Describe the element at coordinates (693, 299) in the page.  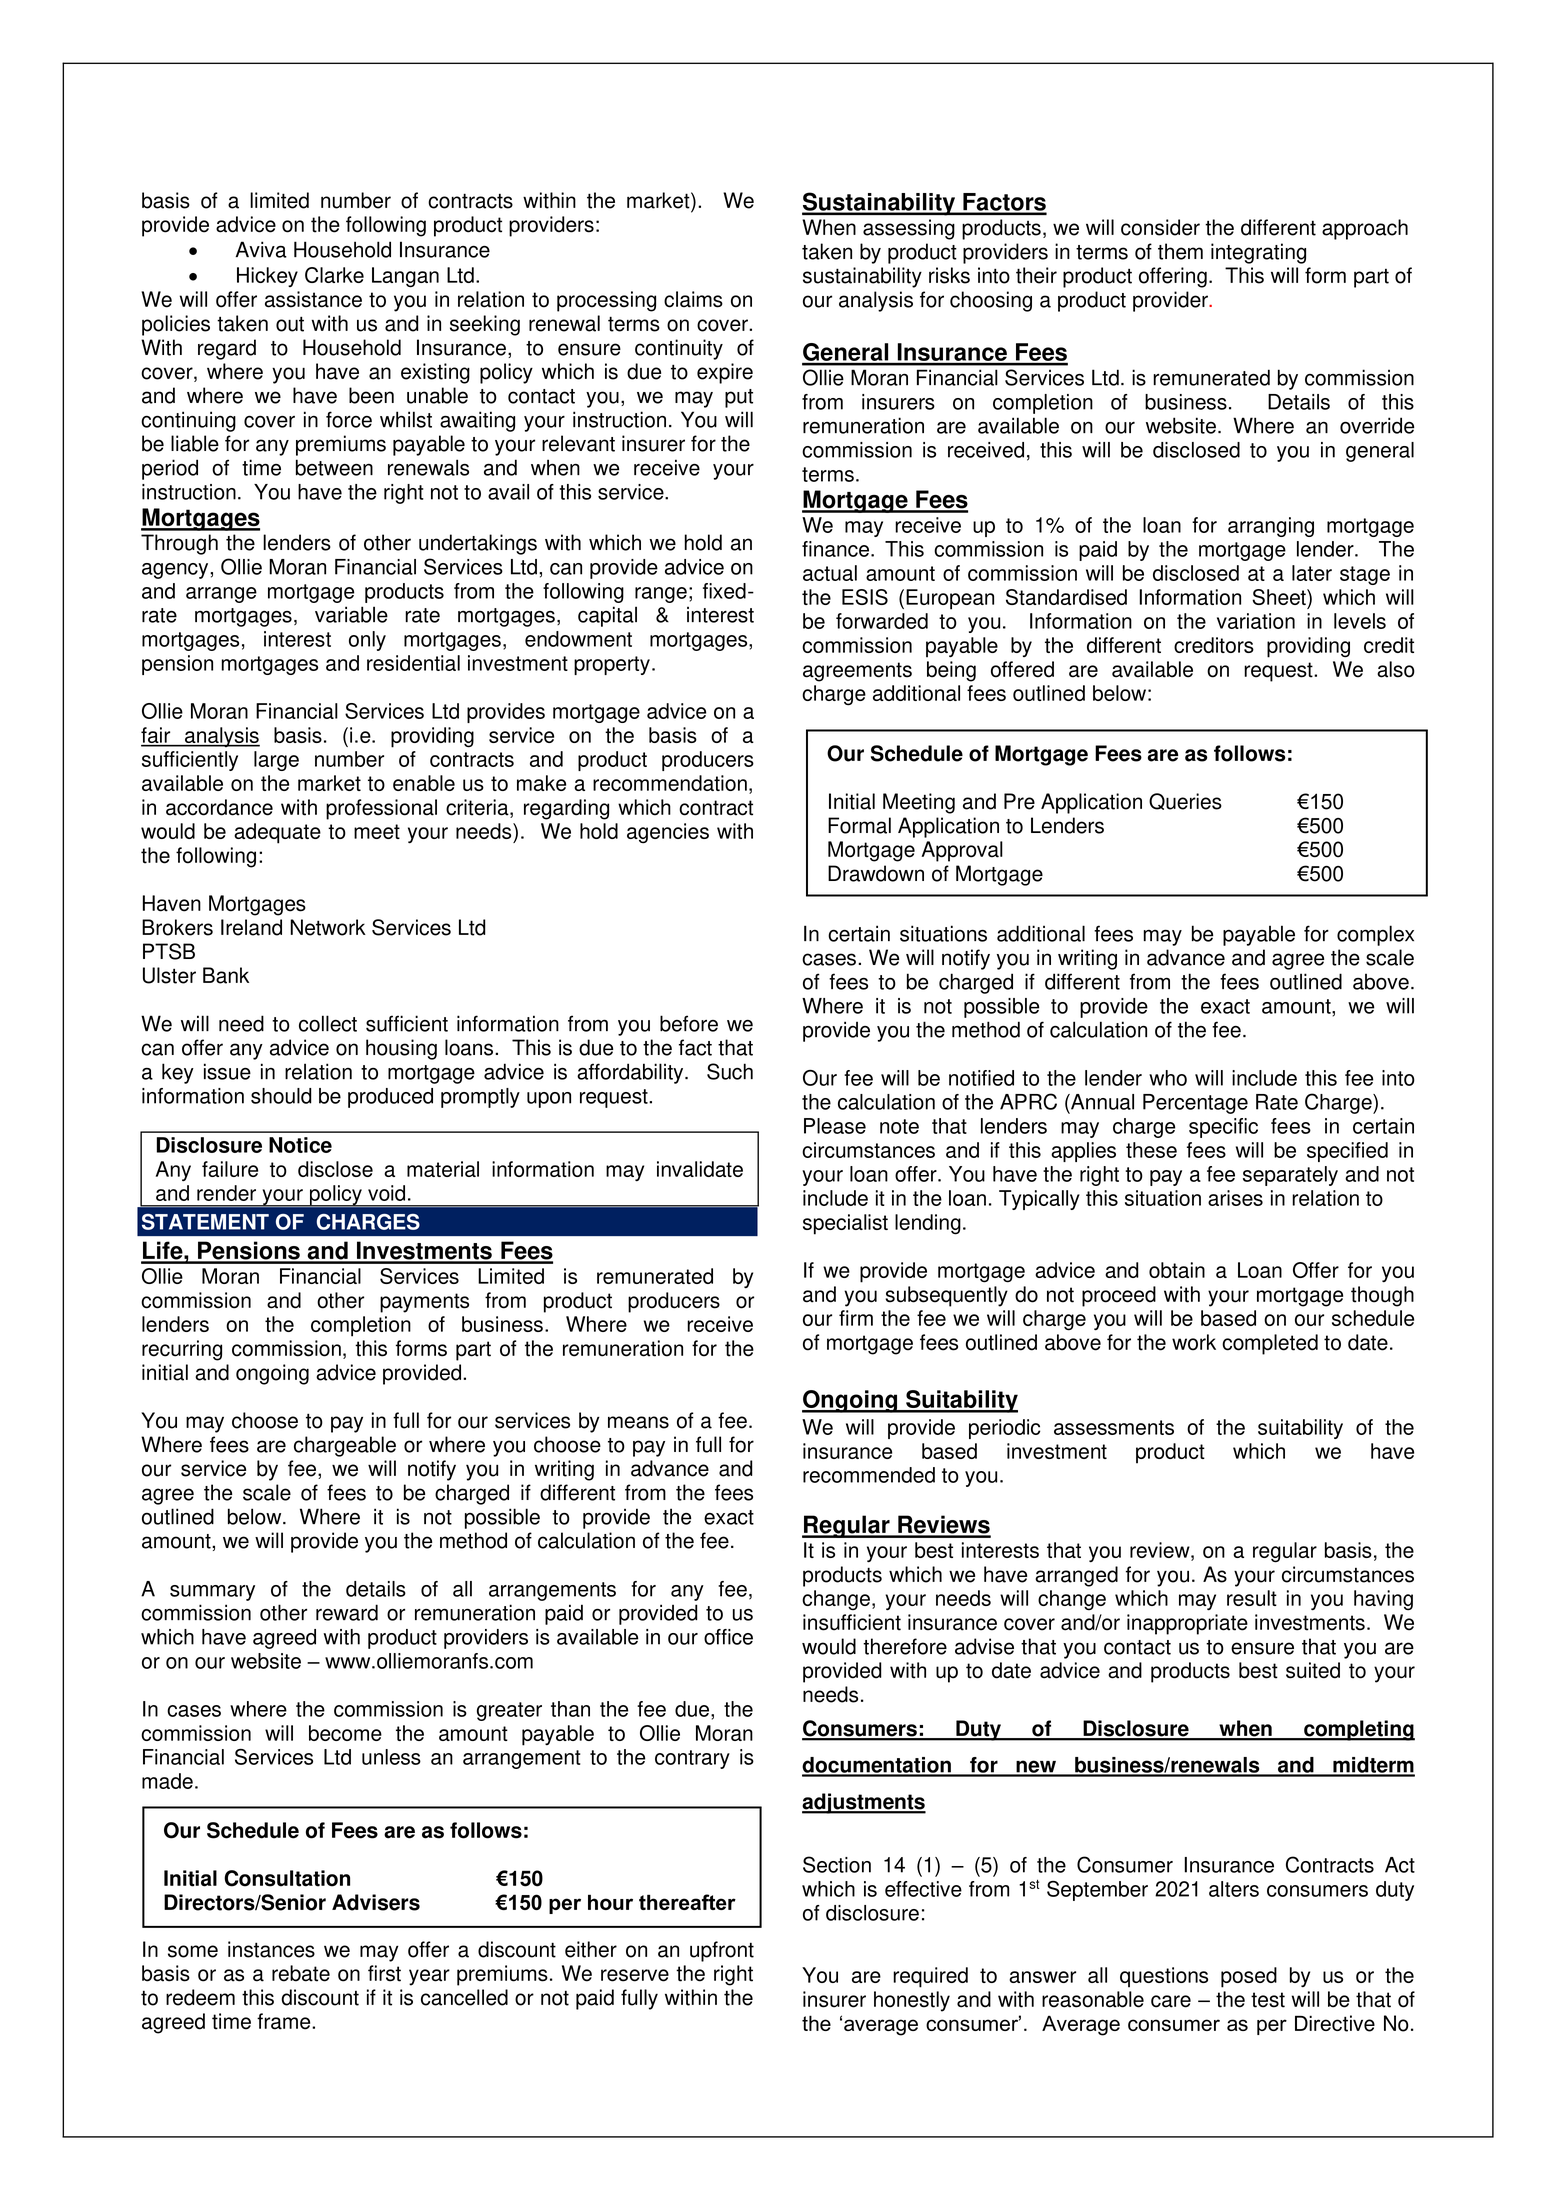
I see `claims` at that location.
